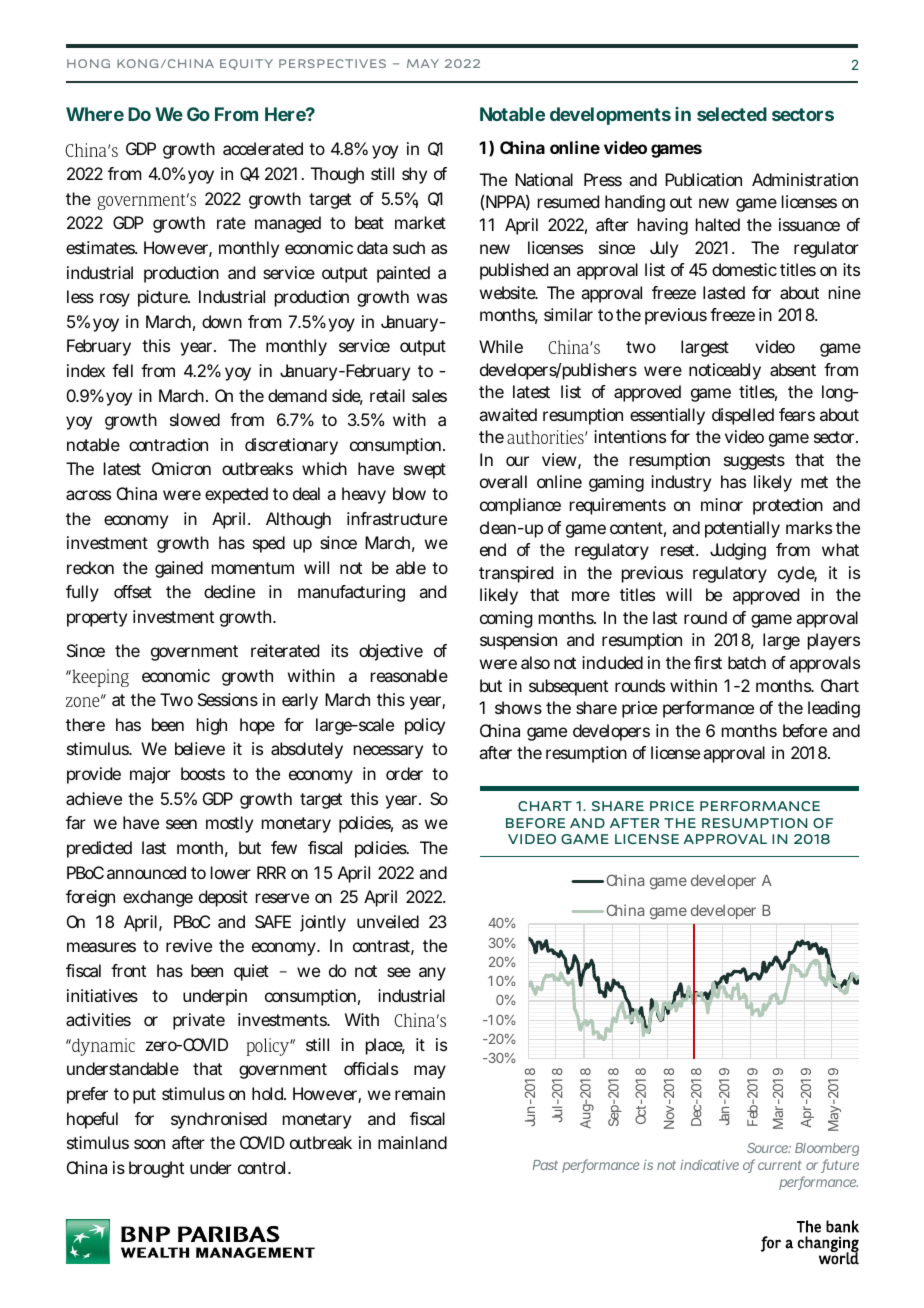 The width and height of the page is (924, 1308). Describe the element at coordinates (725, 371) in the page. I see `noticeably` at that location.
